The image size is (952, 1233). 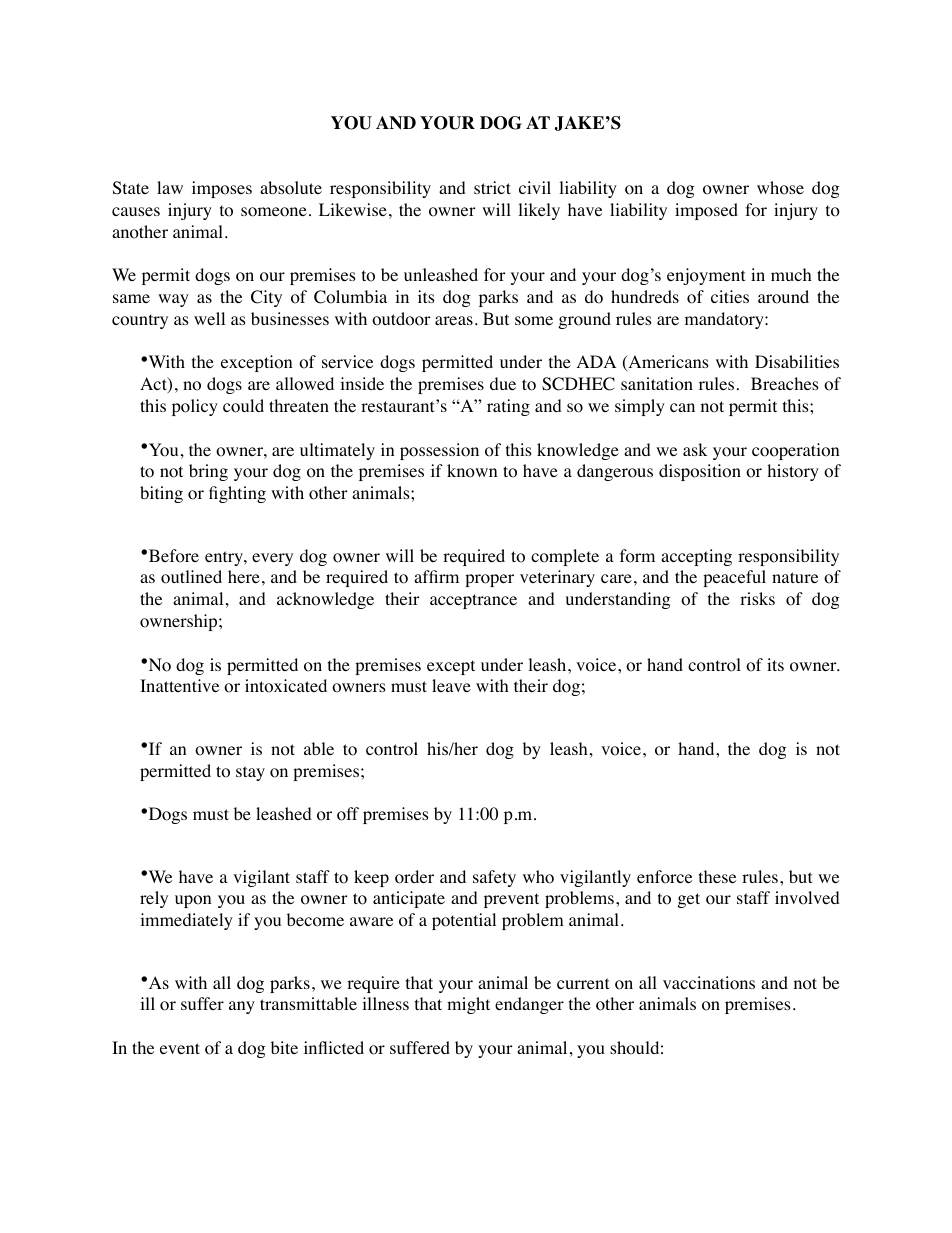 I want to click on imposed, so click(x=706, y=211).
